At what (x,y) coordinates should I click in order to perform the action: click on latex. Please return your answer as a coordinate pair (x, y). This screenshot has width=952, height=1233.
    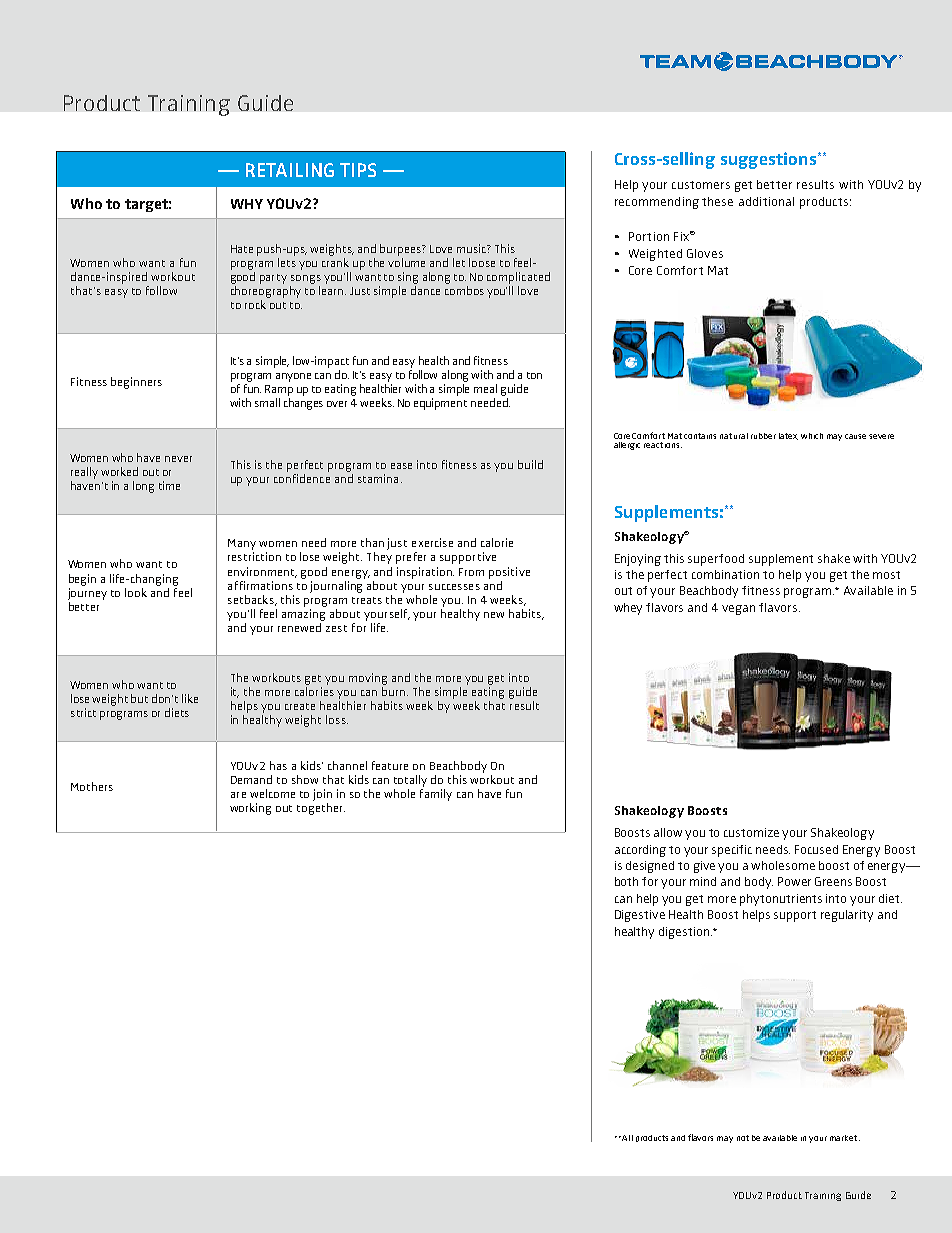
    Looking at the image, I should click on (788, 436).
